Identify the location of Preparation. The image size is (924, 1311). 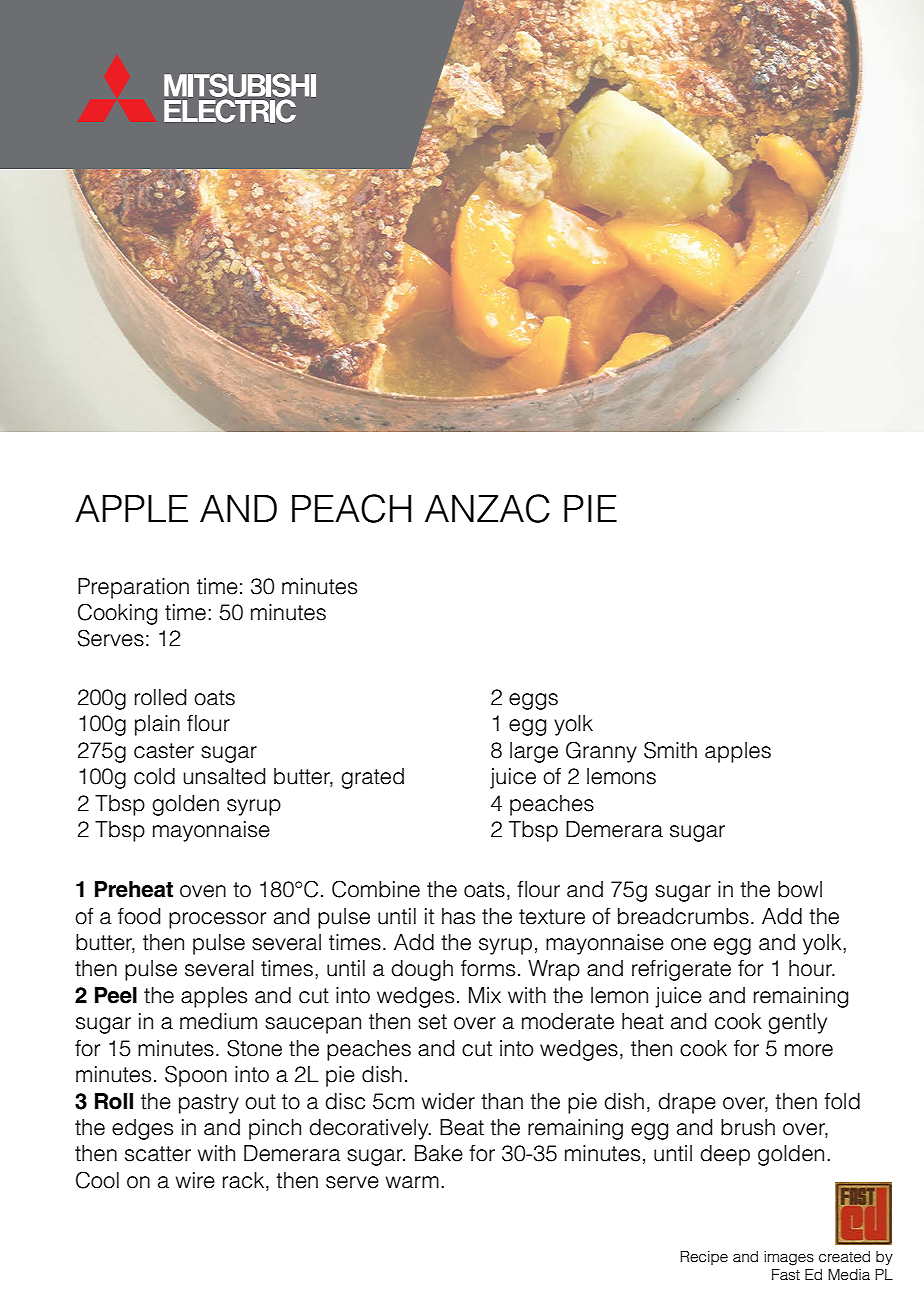
(133, 588).
